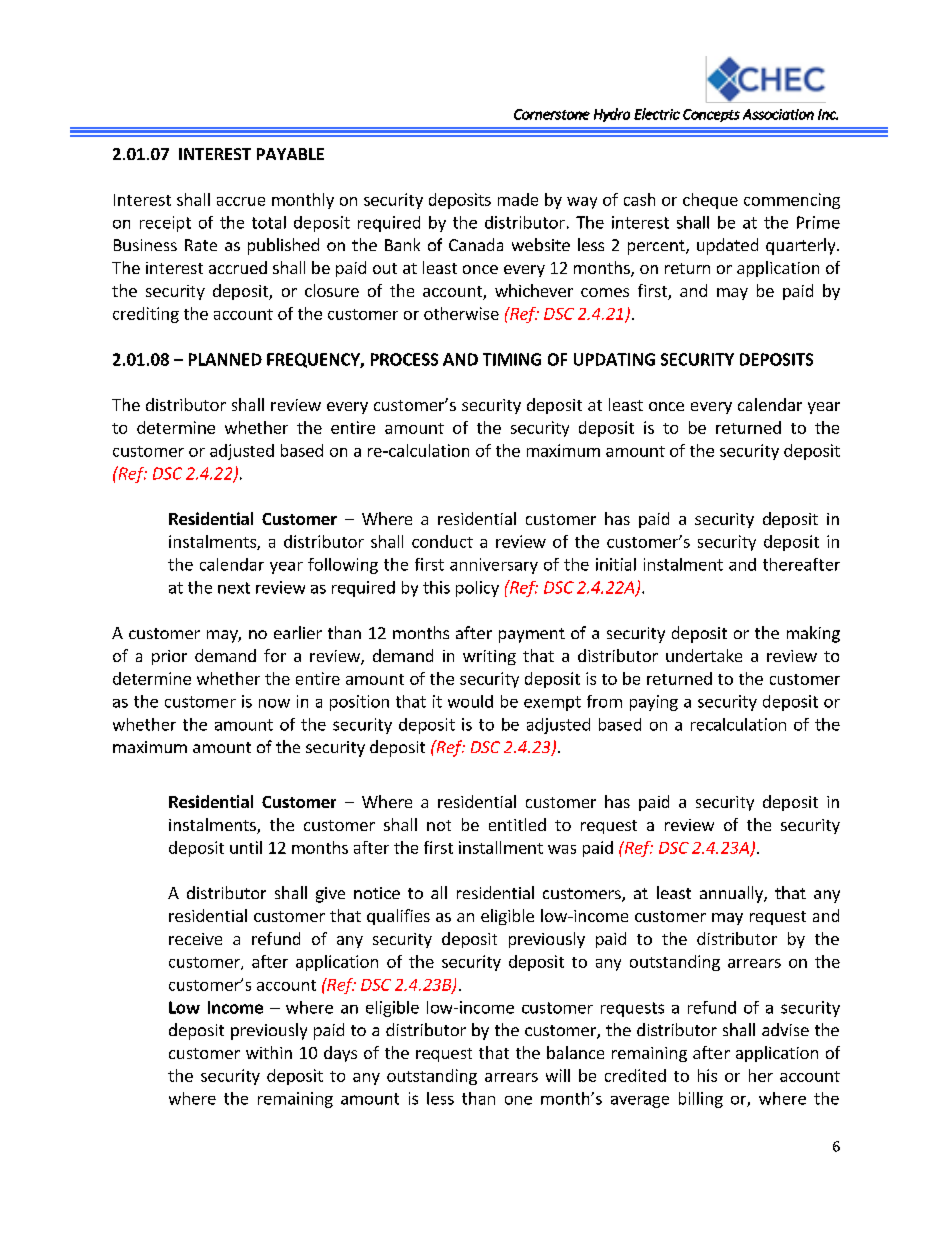  Describe the element at coordinates (234, 588) in the screenshot. I see `next` at that location.
